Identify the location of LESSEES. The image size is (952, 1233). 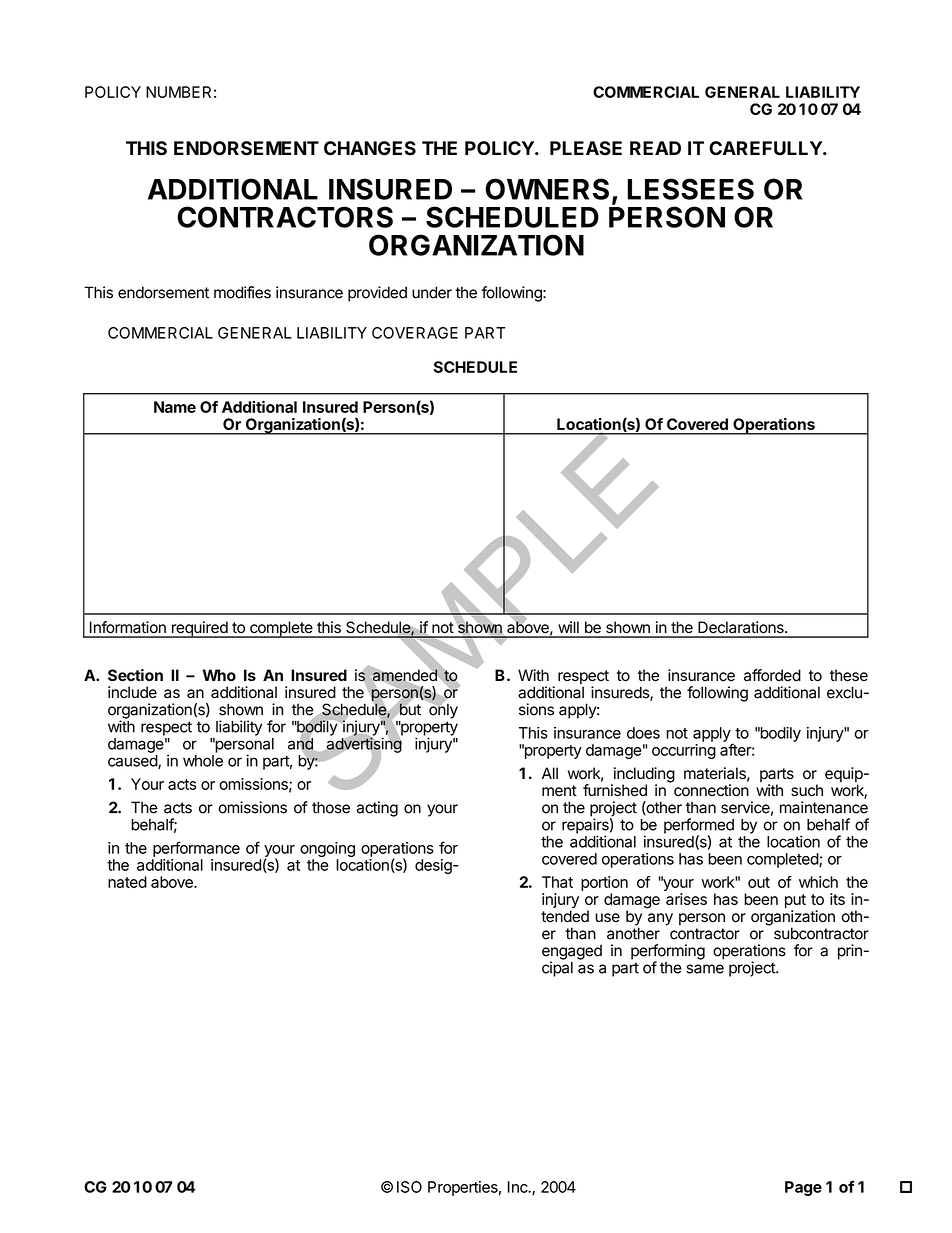
(690, 189).
